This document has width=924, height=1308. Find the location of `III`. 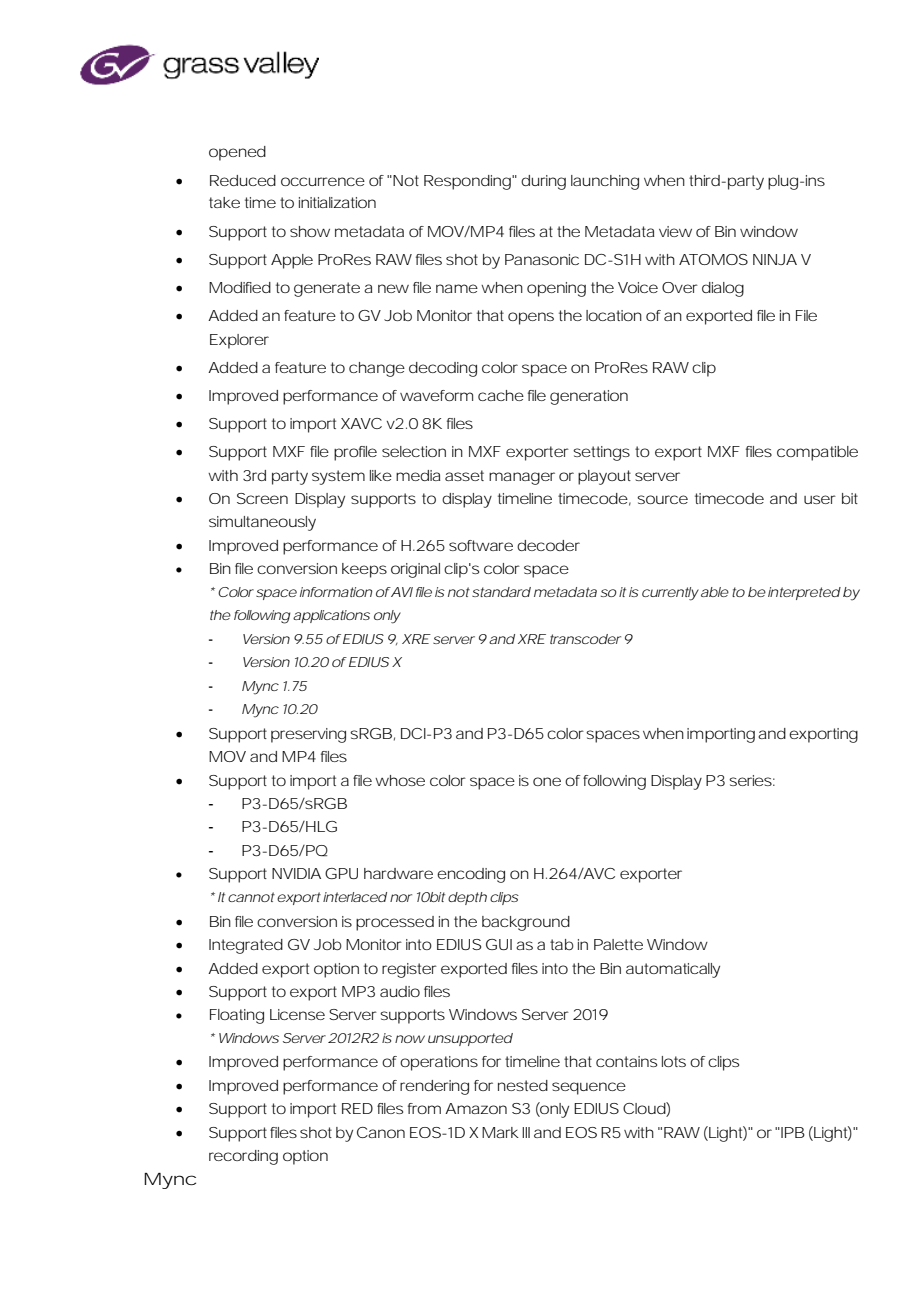

III is located at coordinates (526, 1132).
